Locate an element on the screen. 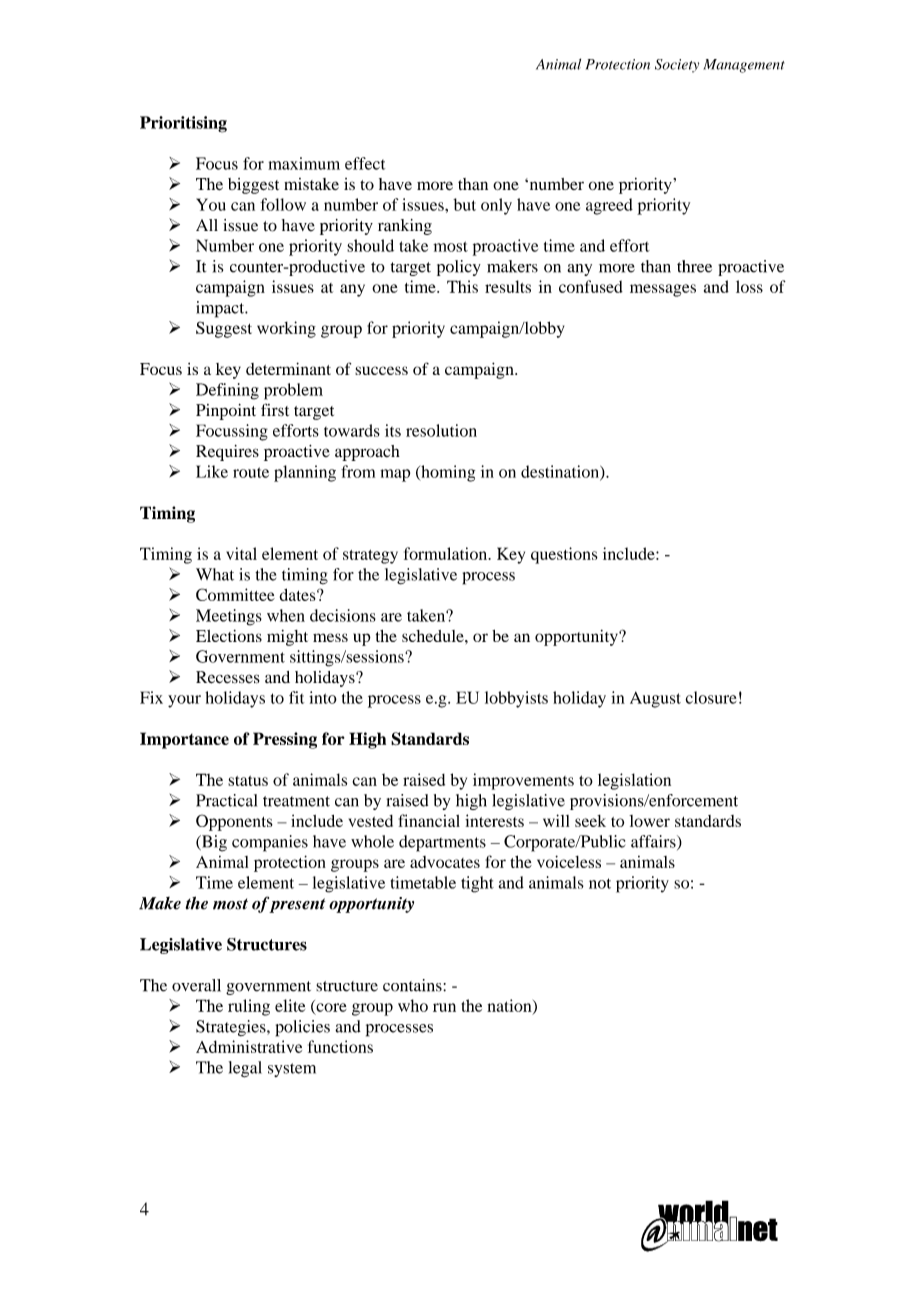 This screenshot has width=924, height=1308. Administrative is located at coordinates (249, 1046).
